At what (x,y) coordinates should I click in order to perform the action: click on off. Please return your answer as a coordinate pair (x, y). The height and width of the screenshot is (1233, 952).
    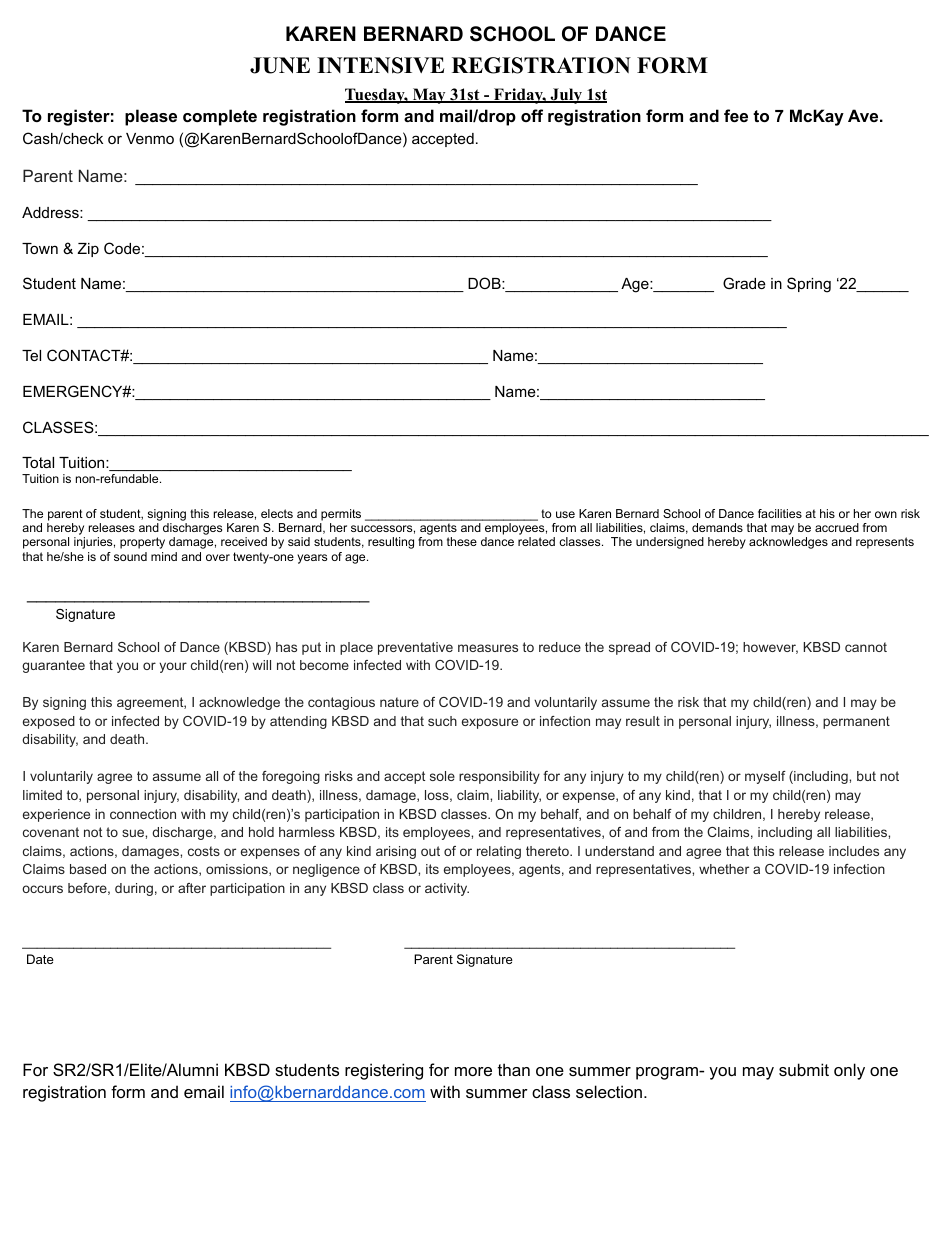
    Looking at the image, I should click on (532, 115).
